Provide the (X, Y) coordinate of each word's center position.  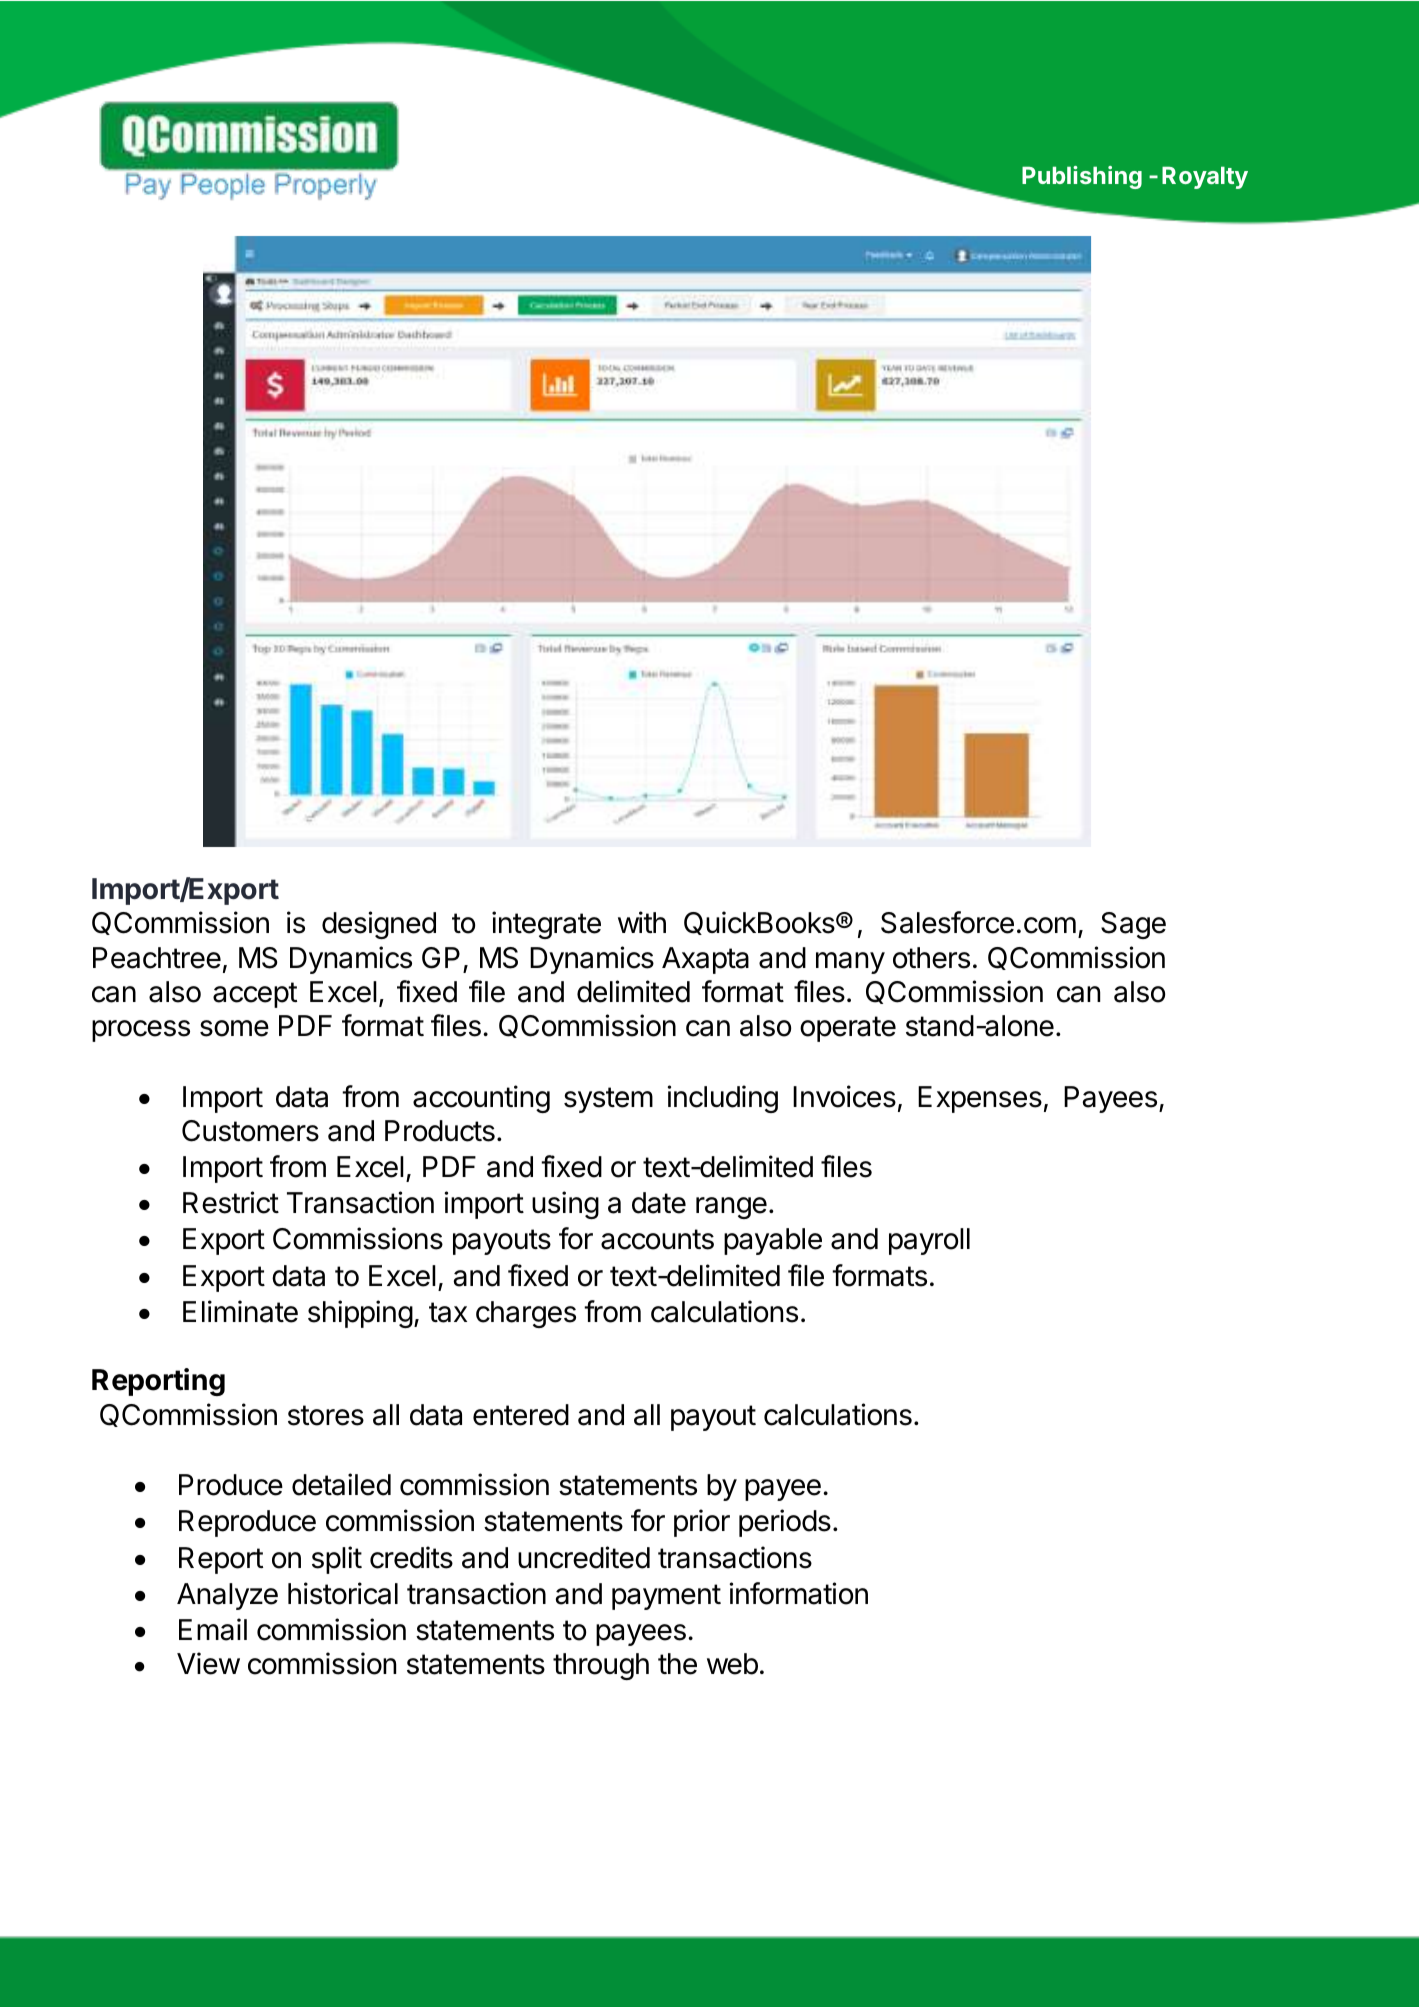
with (642, 922)
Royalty (1205, 177)
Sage (1133, 925)
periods (785, 1523)
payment (666, 1597)
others (931, 958)
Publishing (1082, 177)
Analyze (227, 1596)
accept (255, 995)
